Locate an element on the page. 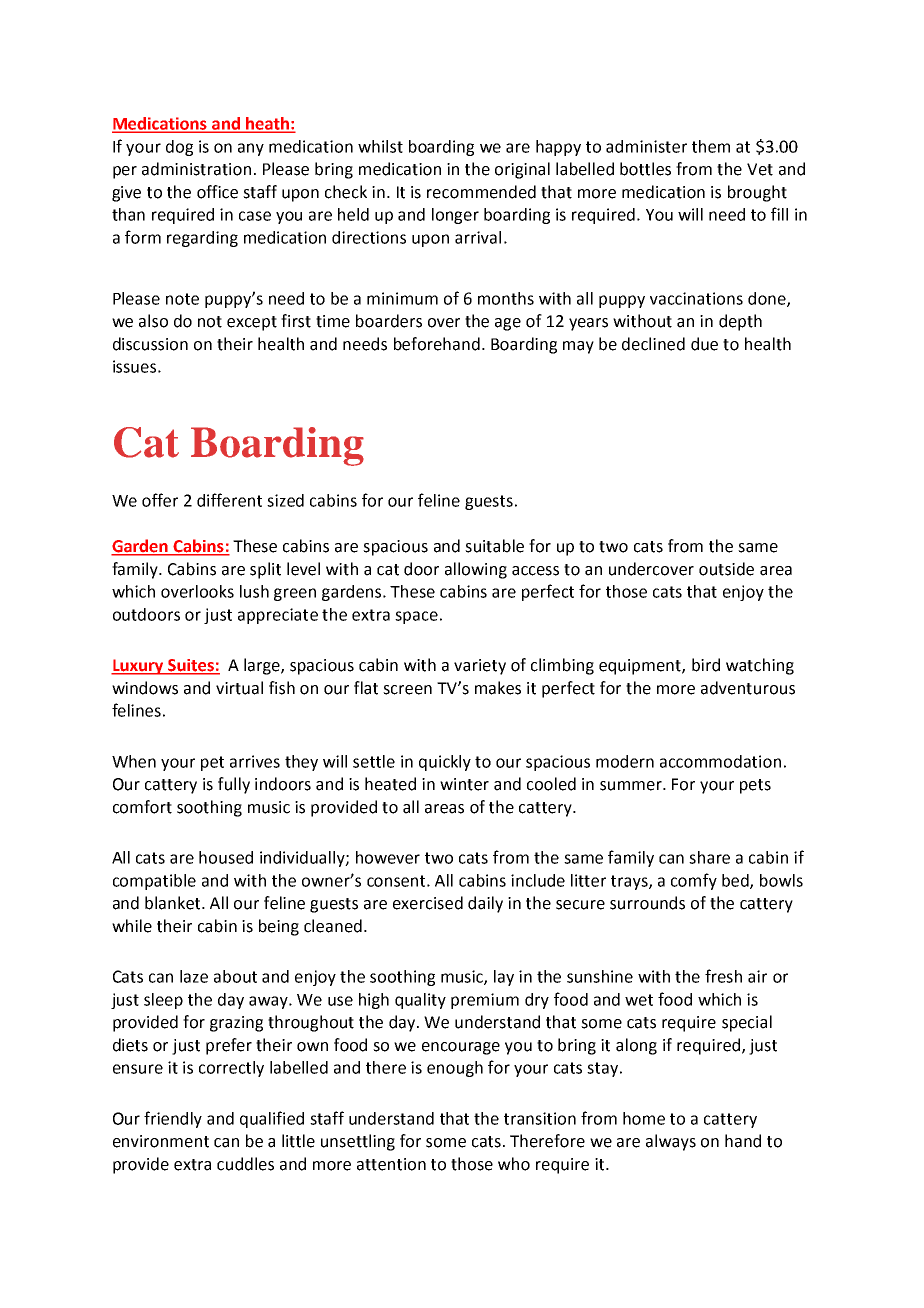  different is located at coordinates (229, 500).
